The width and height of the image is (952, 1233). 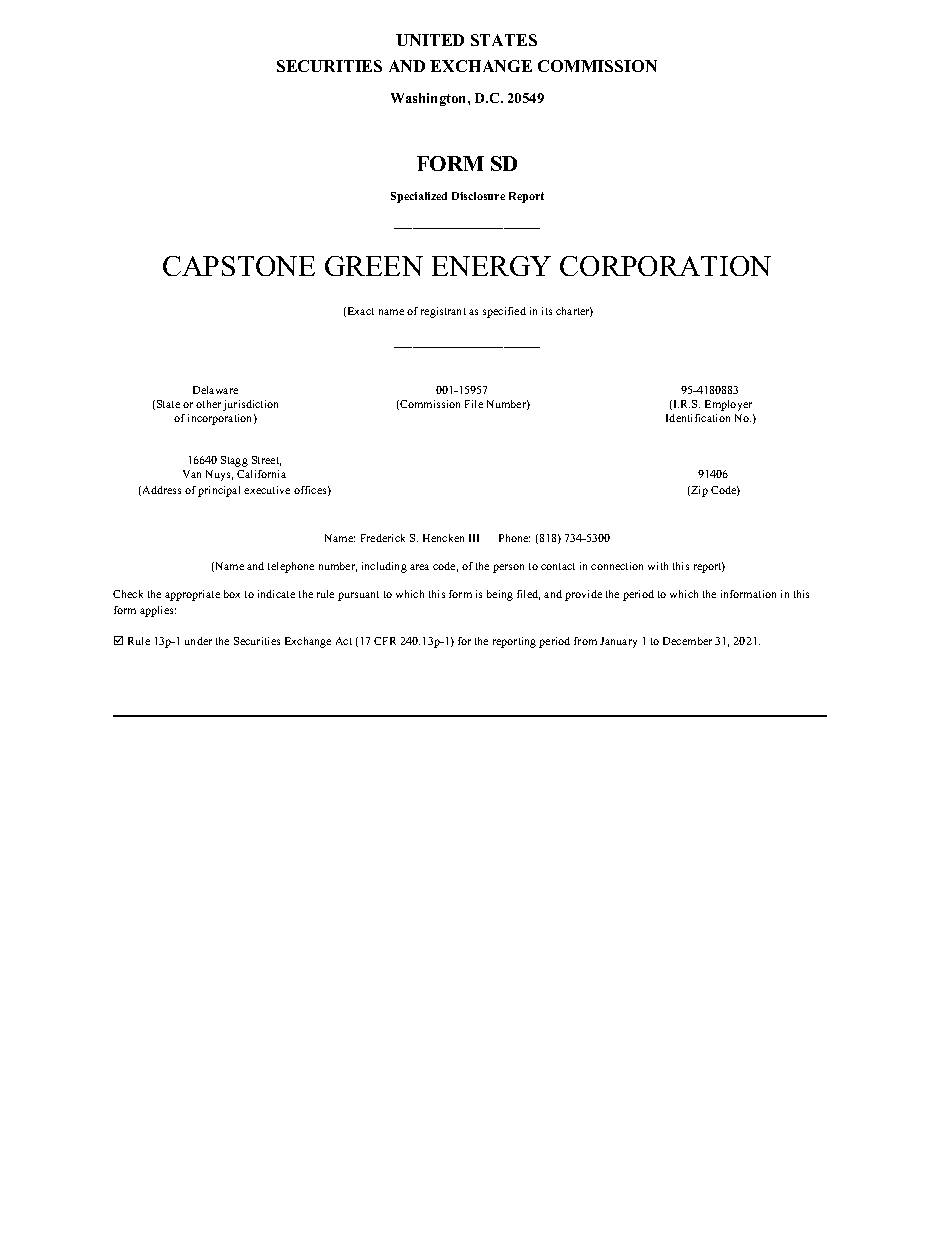 What do you see at coordinates (687, 641) in the image?
I see `December` at bounding box center [687, 641].
